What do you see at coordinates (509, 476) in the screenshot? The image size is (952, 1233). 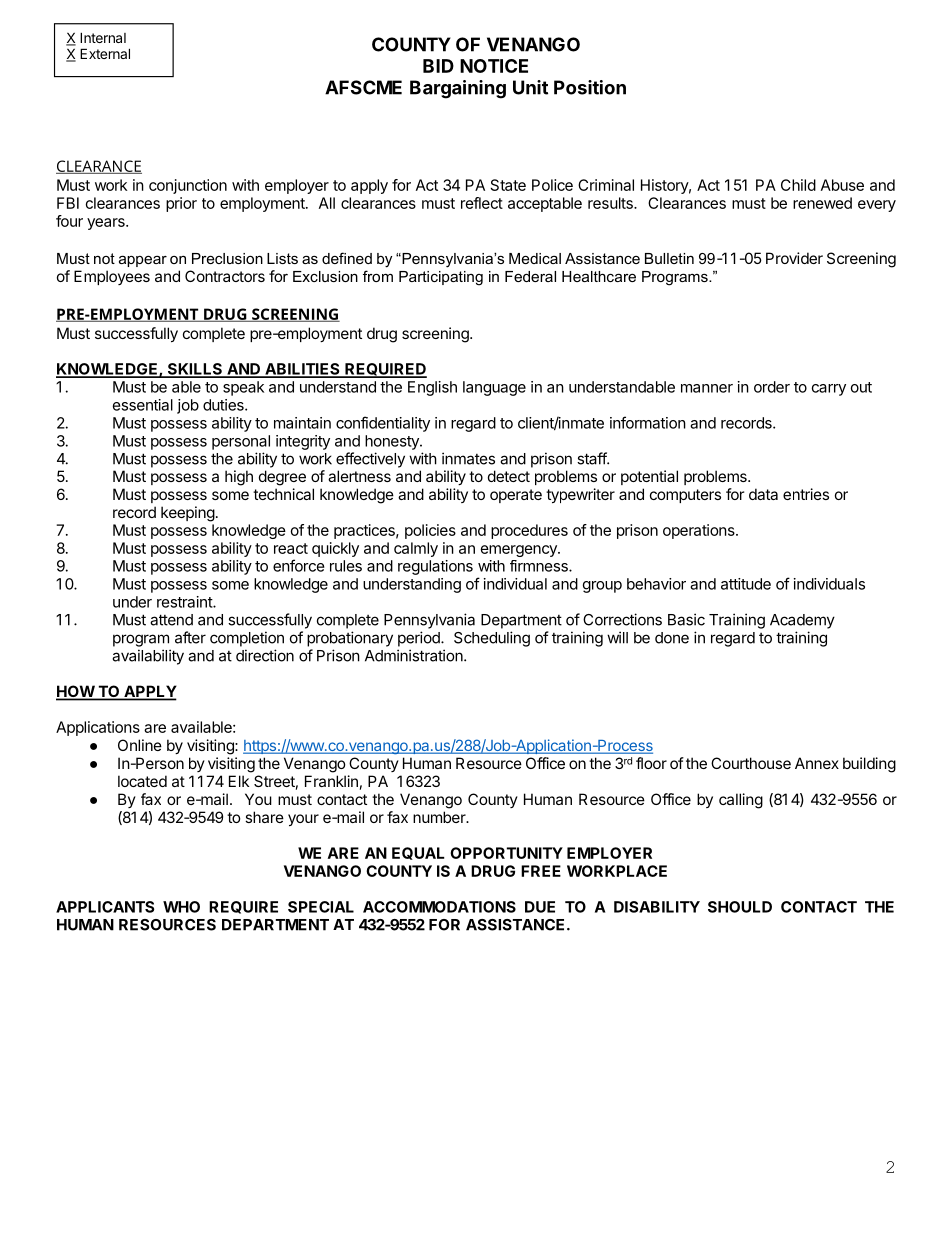 I see `detect` at bounding box center [509, 476].
